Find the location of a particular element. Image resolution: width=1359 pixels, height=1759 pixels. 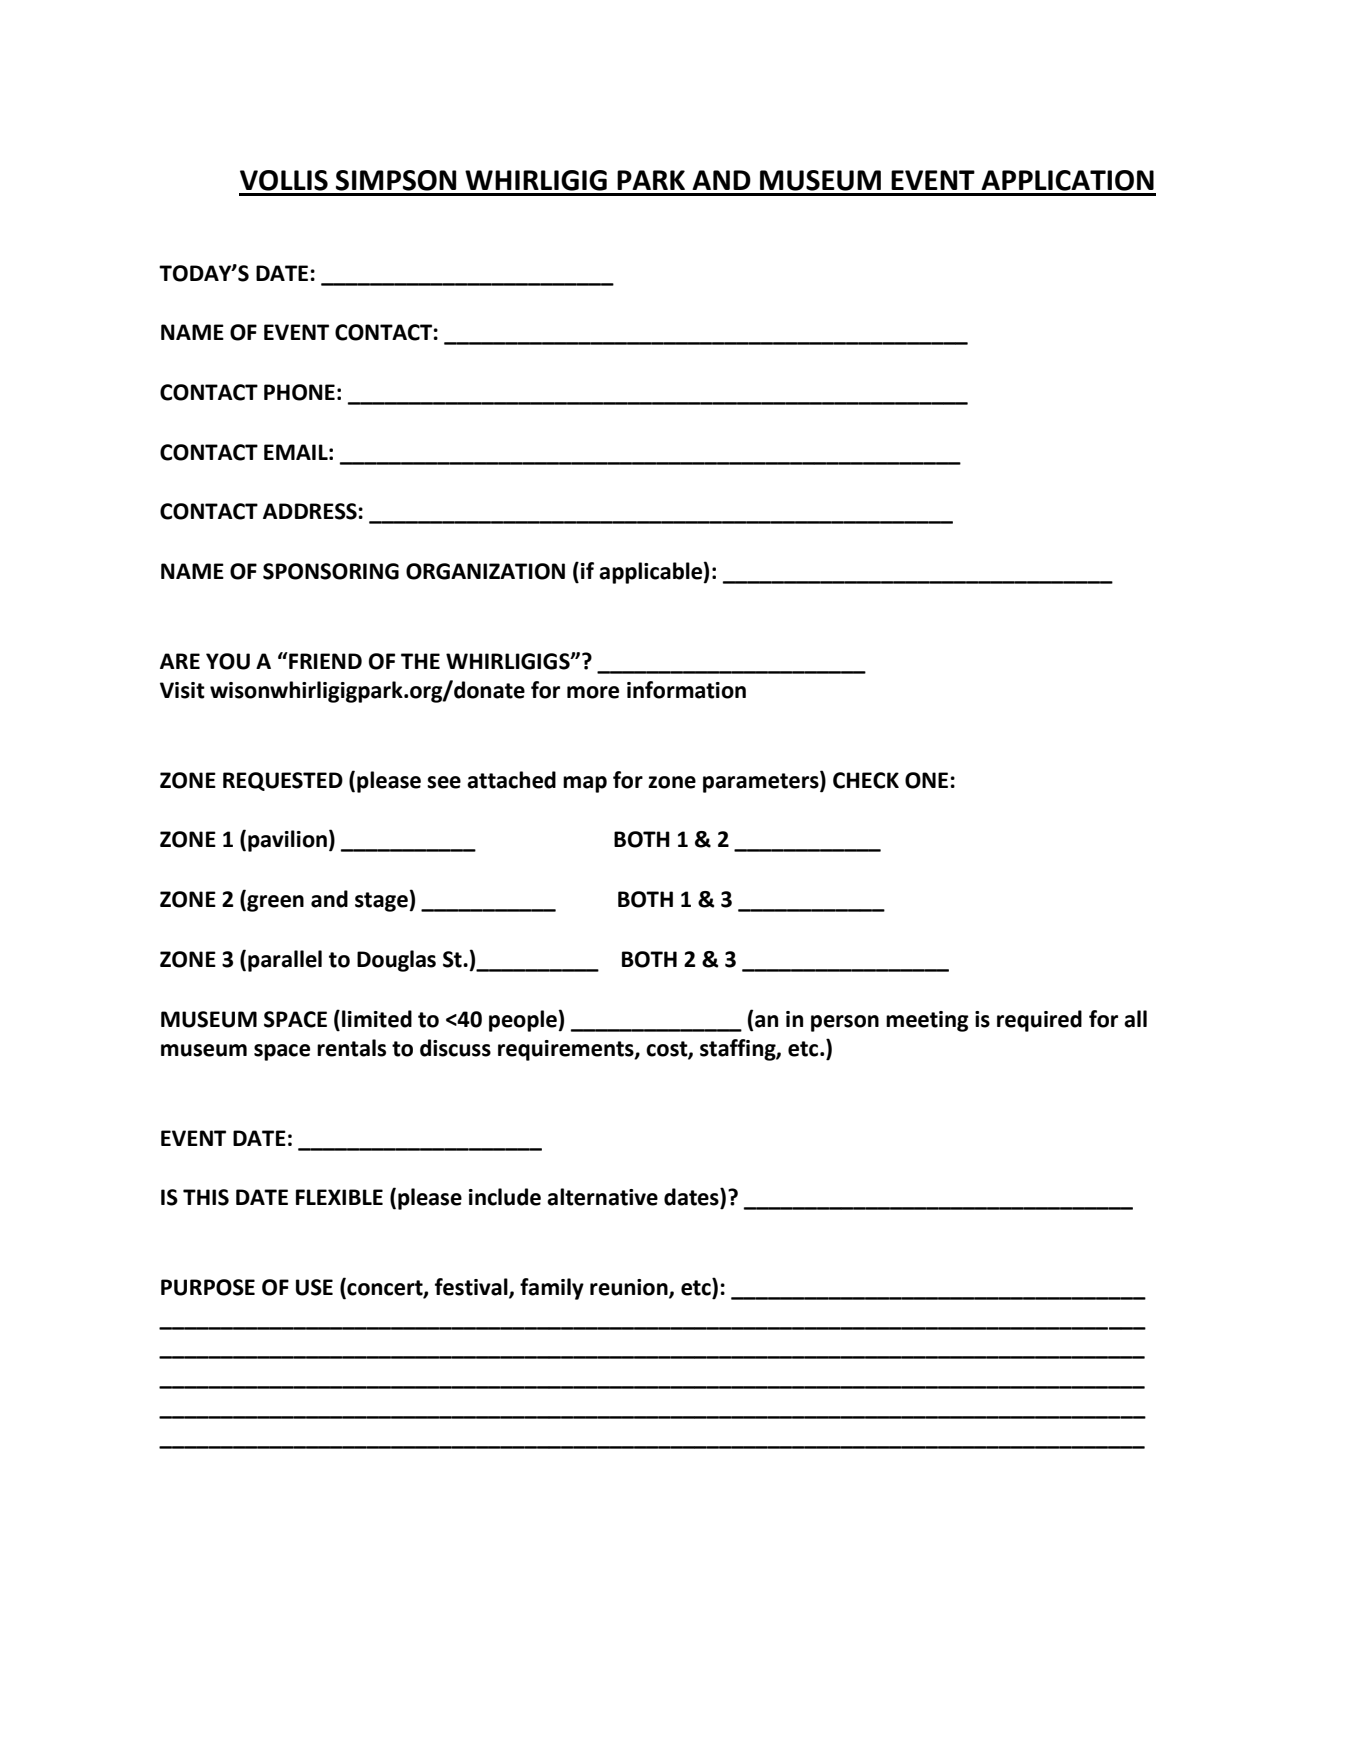

reunion is located at coordinates (630, 1288).
